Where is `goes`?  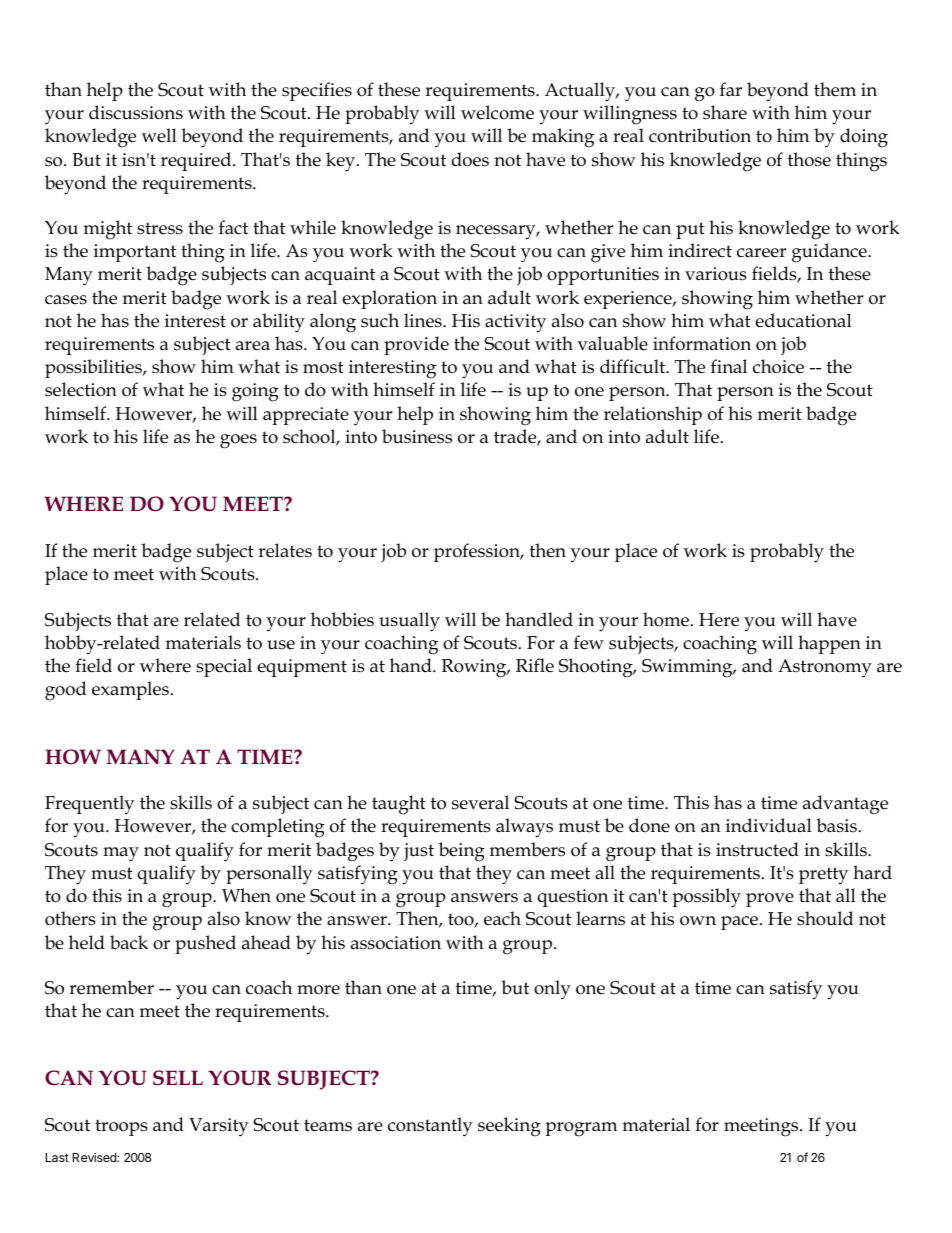 goes is located at coordinates (238, 441).
